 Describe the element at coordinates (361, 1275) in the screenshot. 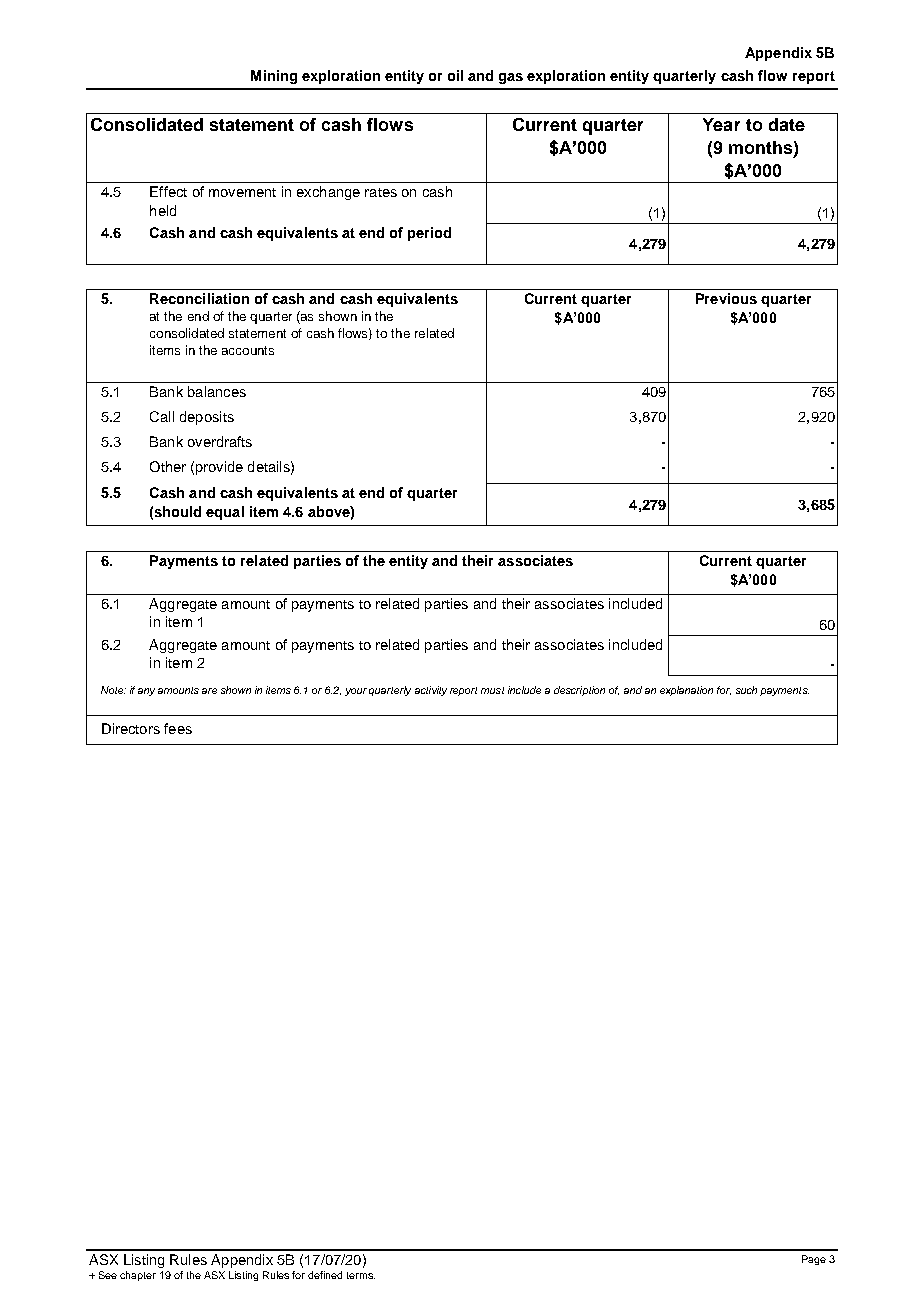

I see `terms` at that location.
